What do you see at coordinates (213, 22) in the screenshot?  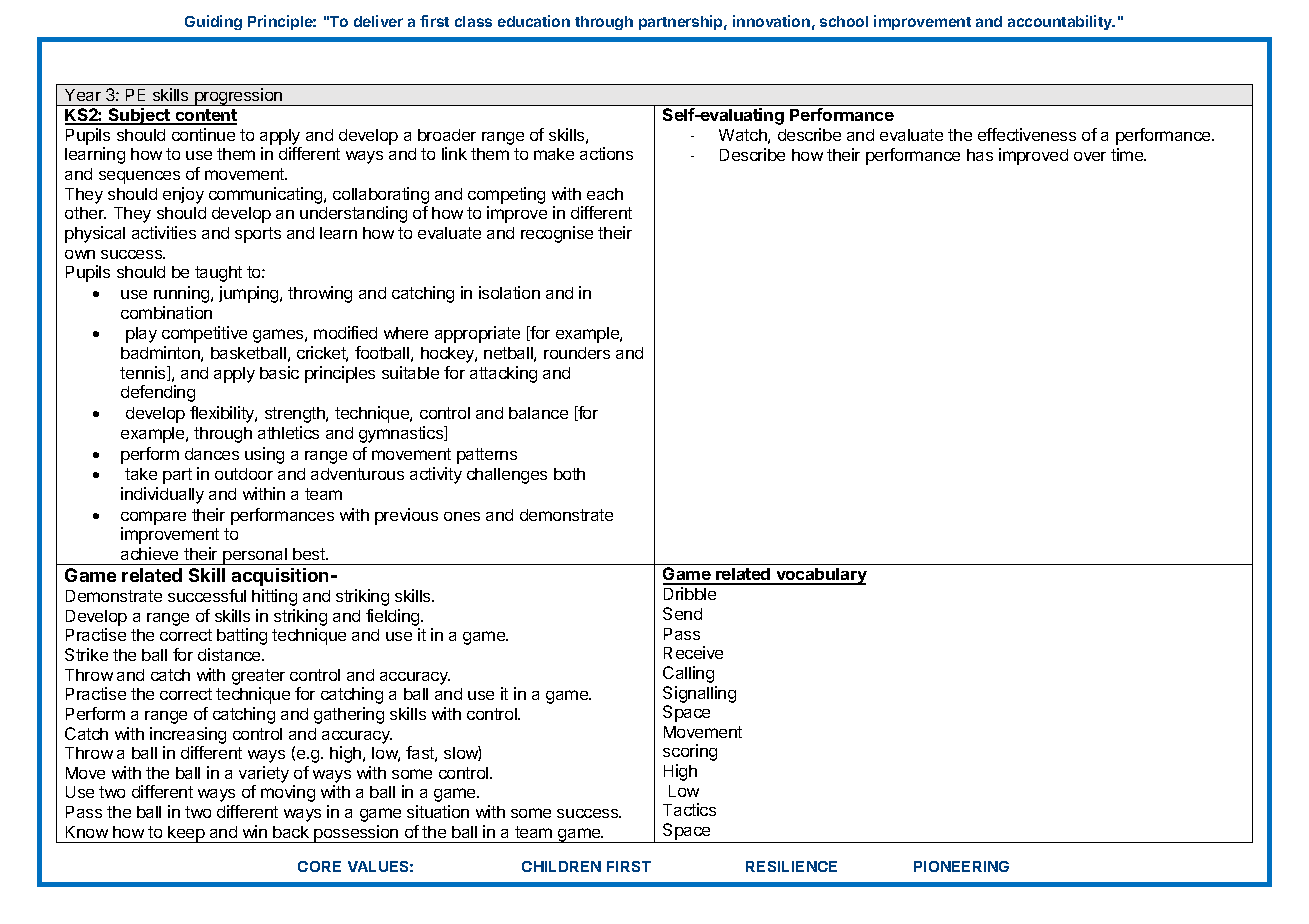 I see `Guiding` at bounding box center [213, 22].
